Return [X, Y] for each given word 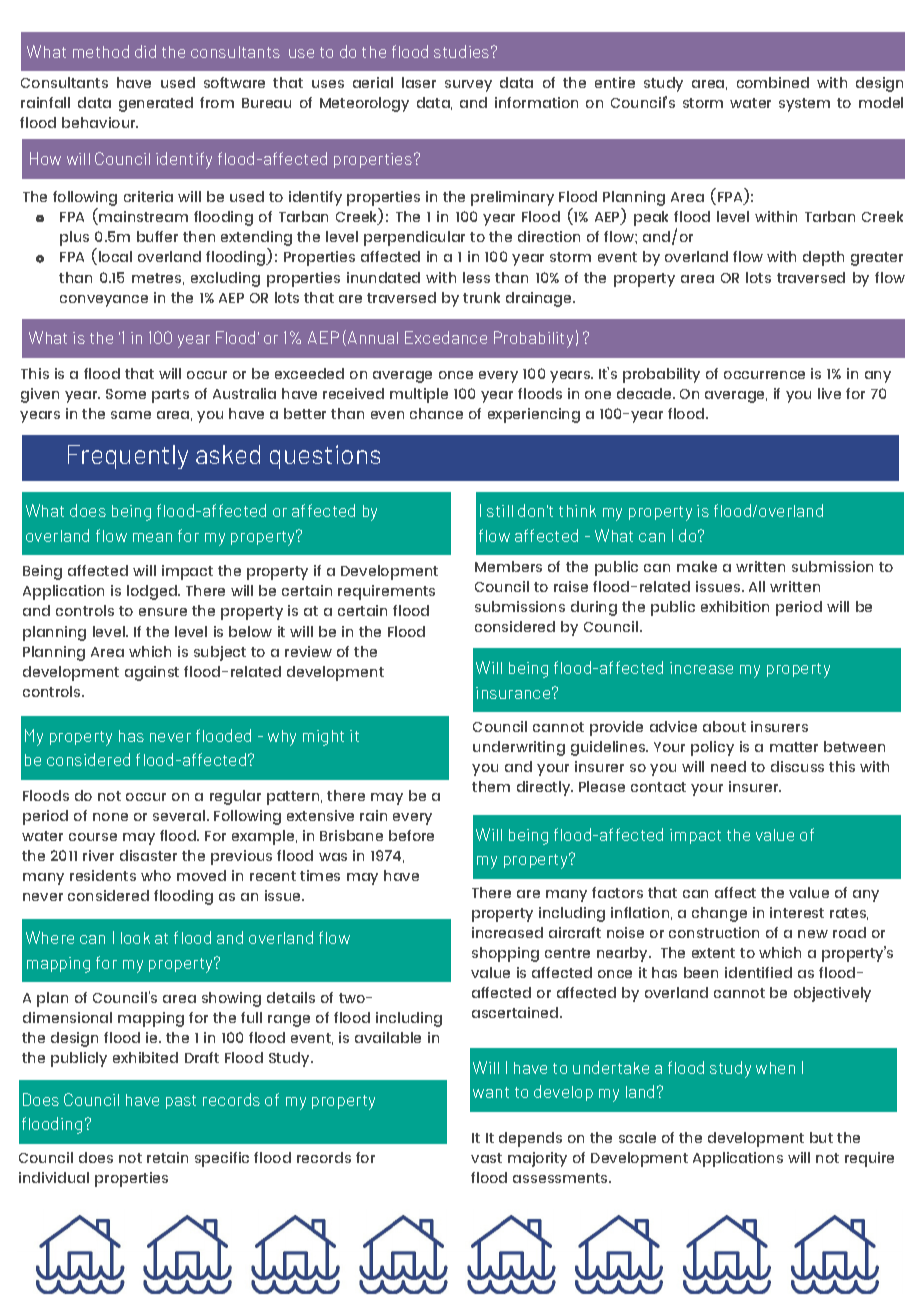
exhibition [735, 606]
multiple [419, 395]
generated [156, 104]
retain [167, 1157]
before [411, 835]
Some [126, 394]
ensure [163, 612]
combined [773, 82]
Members [508, 566]
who [156, 875]
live [829, 393]
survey [468, 86]
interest [797, 912]
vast [486, 1158]
